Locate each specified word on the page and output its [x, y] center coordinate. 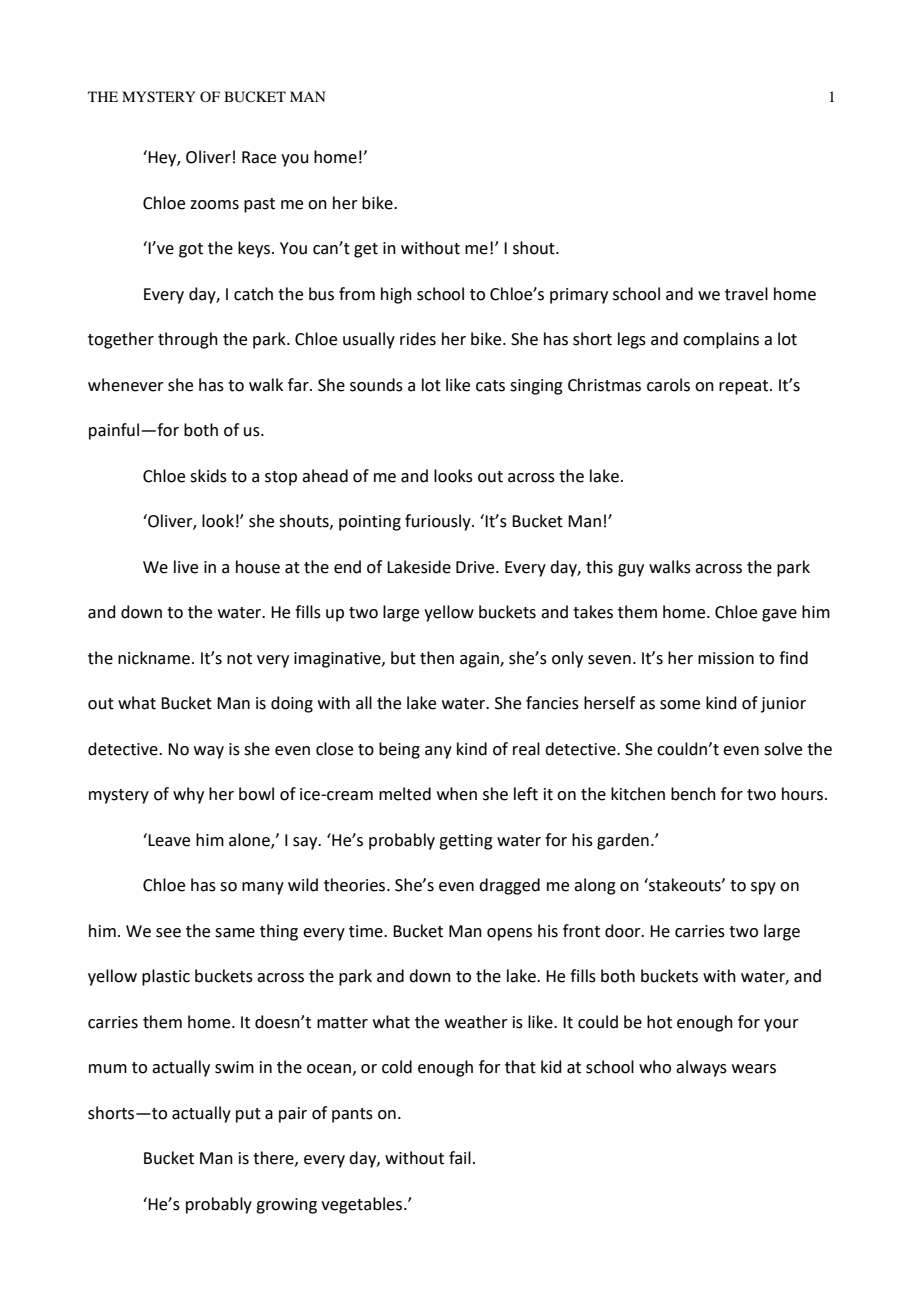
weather [476, 1022]
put [248, 1115]
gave [779, 615]
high [396, 295]
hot [659, 1022]
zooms [214, 205]
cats [490, 386]
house [258, 567]
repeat [745, 387]
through [188, 340]
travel [746, 294]
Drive [476, 567]
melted [405, 794]
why [188, 795]
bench [693, 794]
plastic [166, 977]
